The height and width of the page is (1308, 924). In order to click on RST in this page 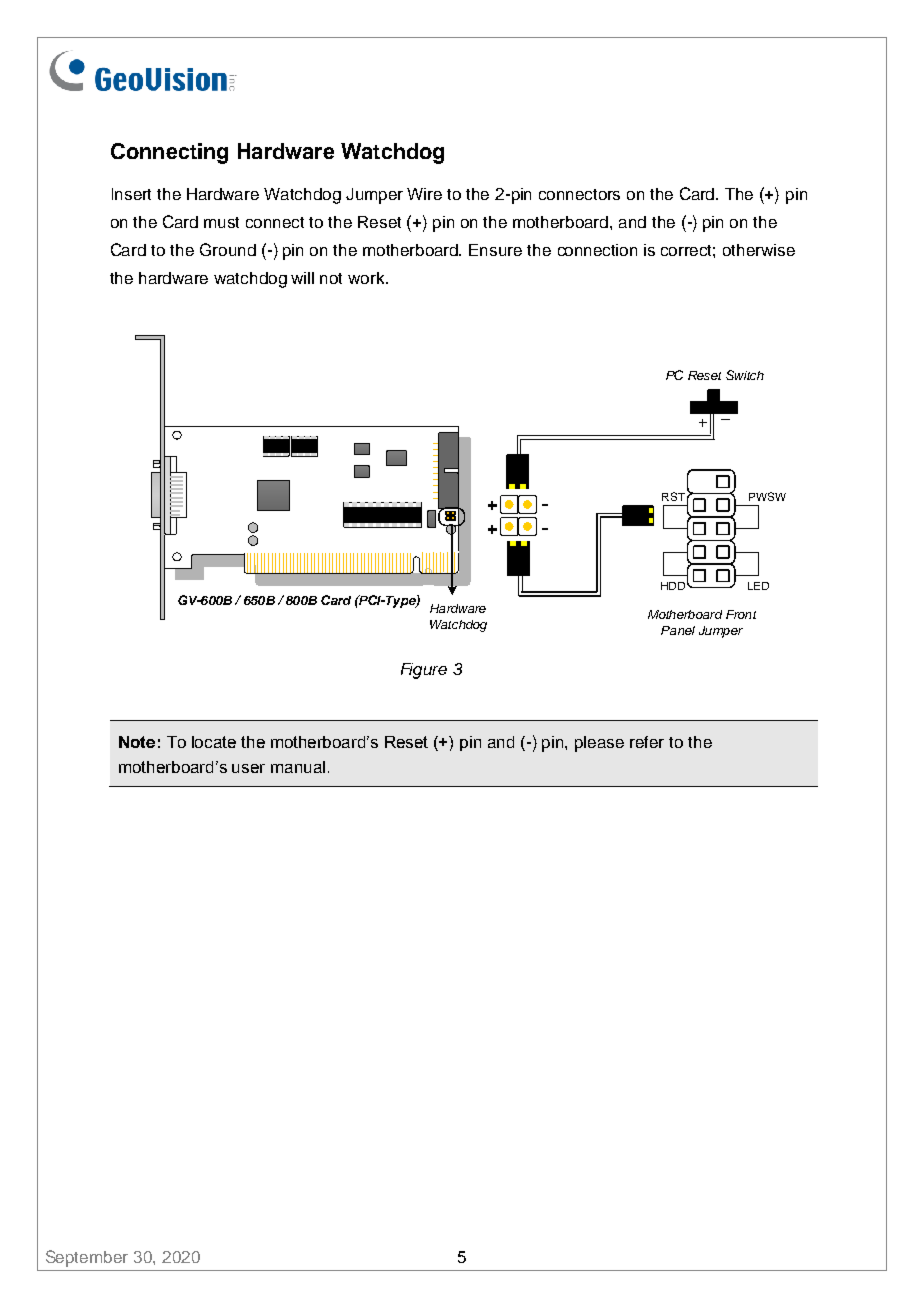, I will do `click(673, 496)`.
